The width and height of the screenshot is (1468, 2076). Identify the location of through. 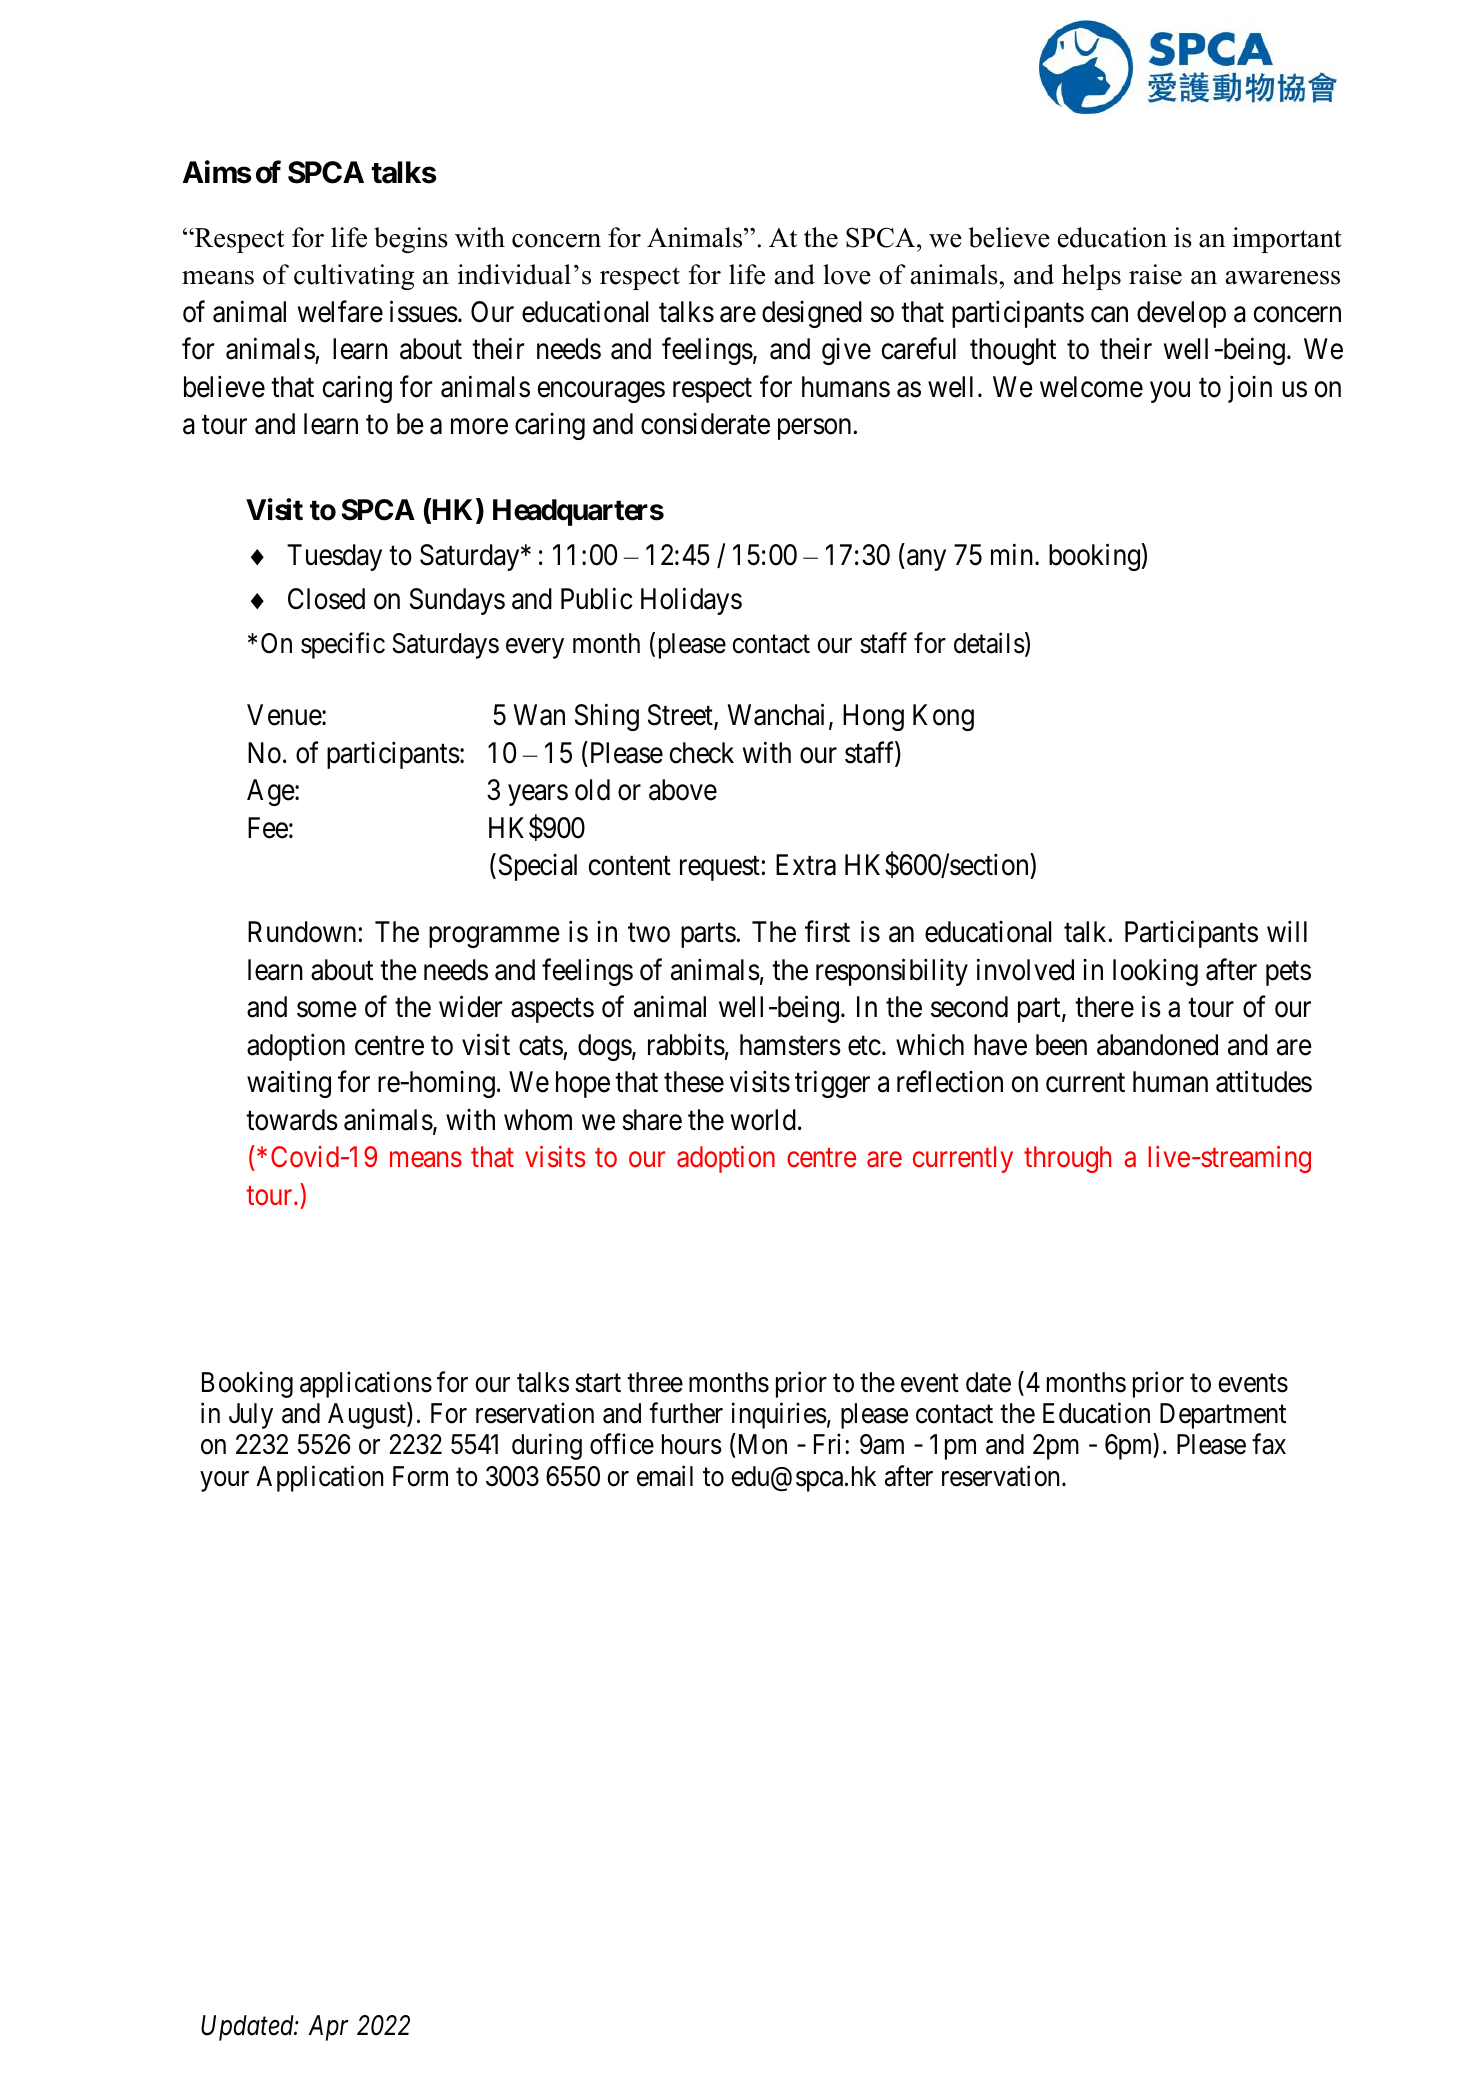
(1067, 1159).
